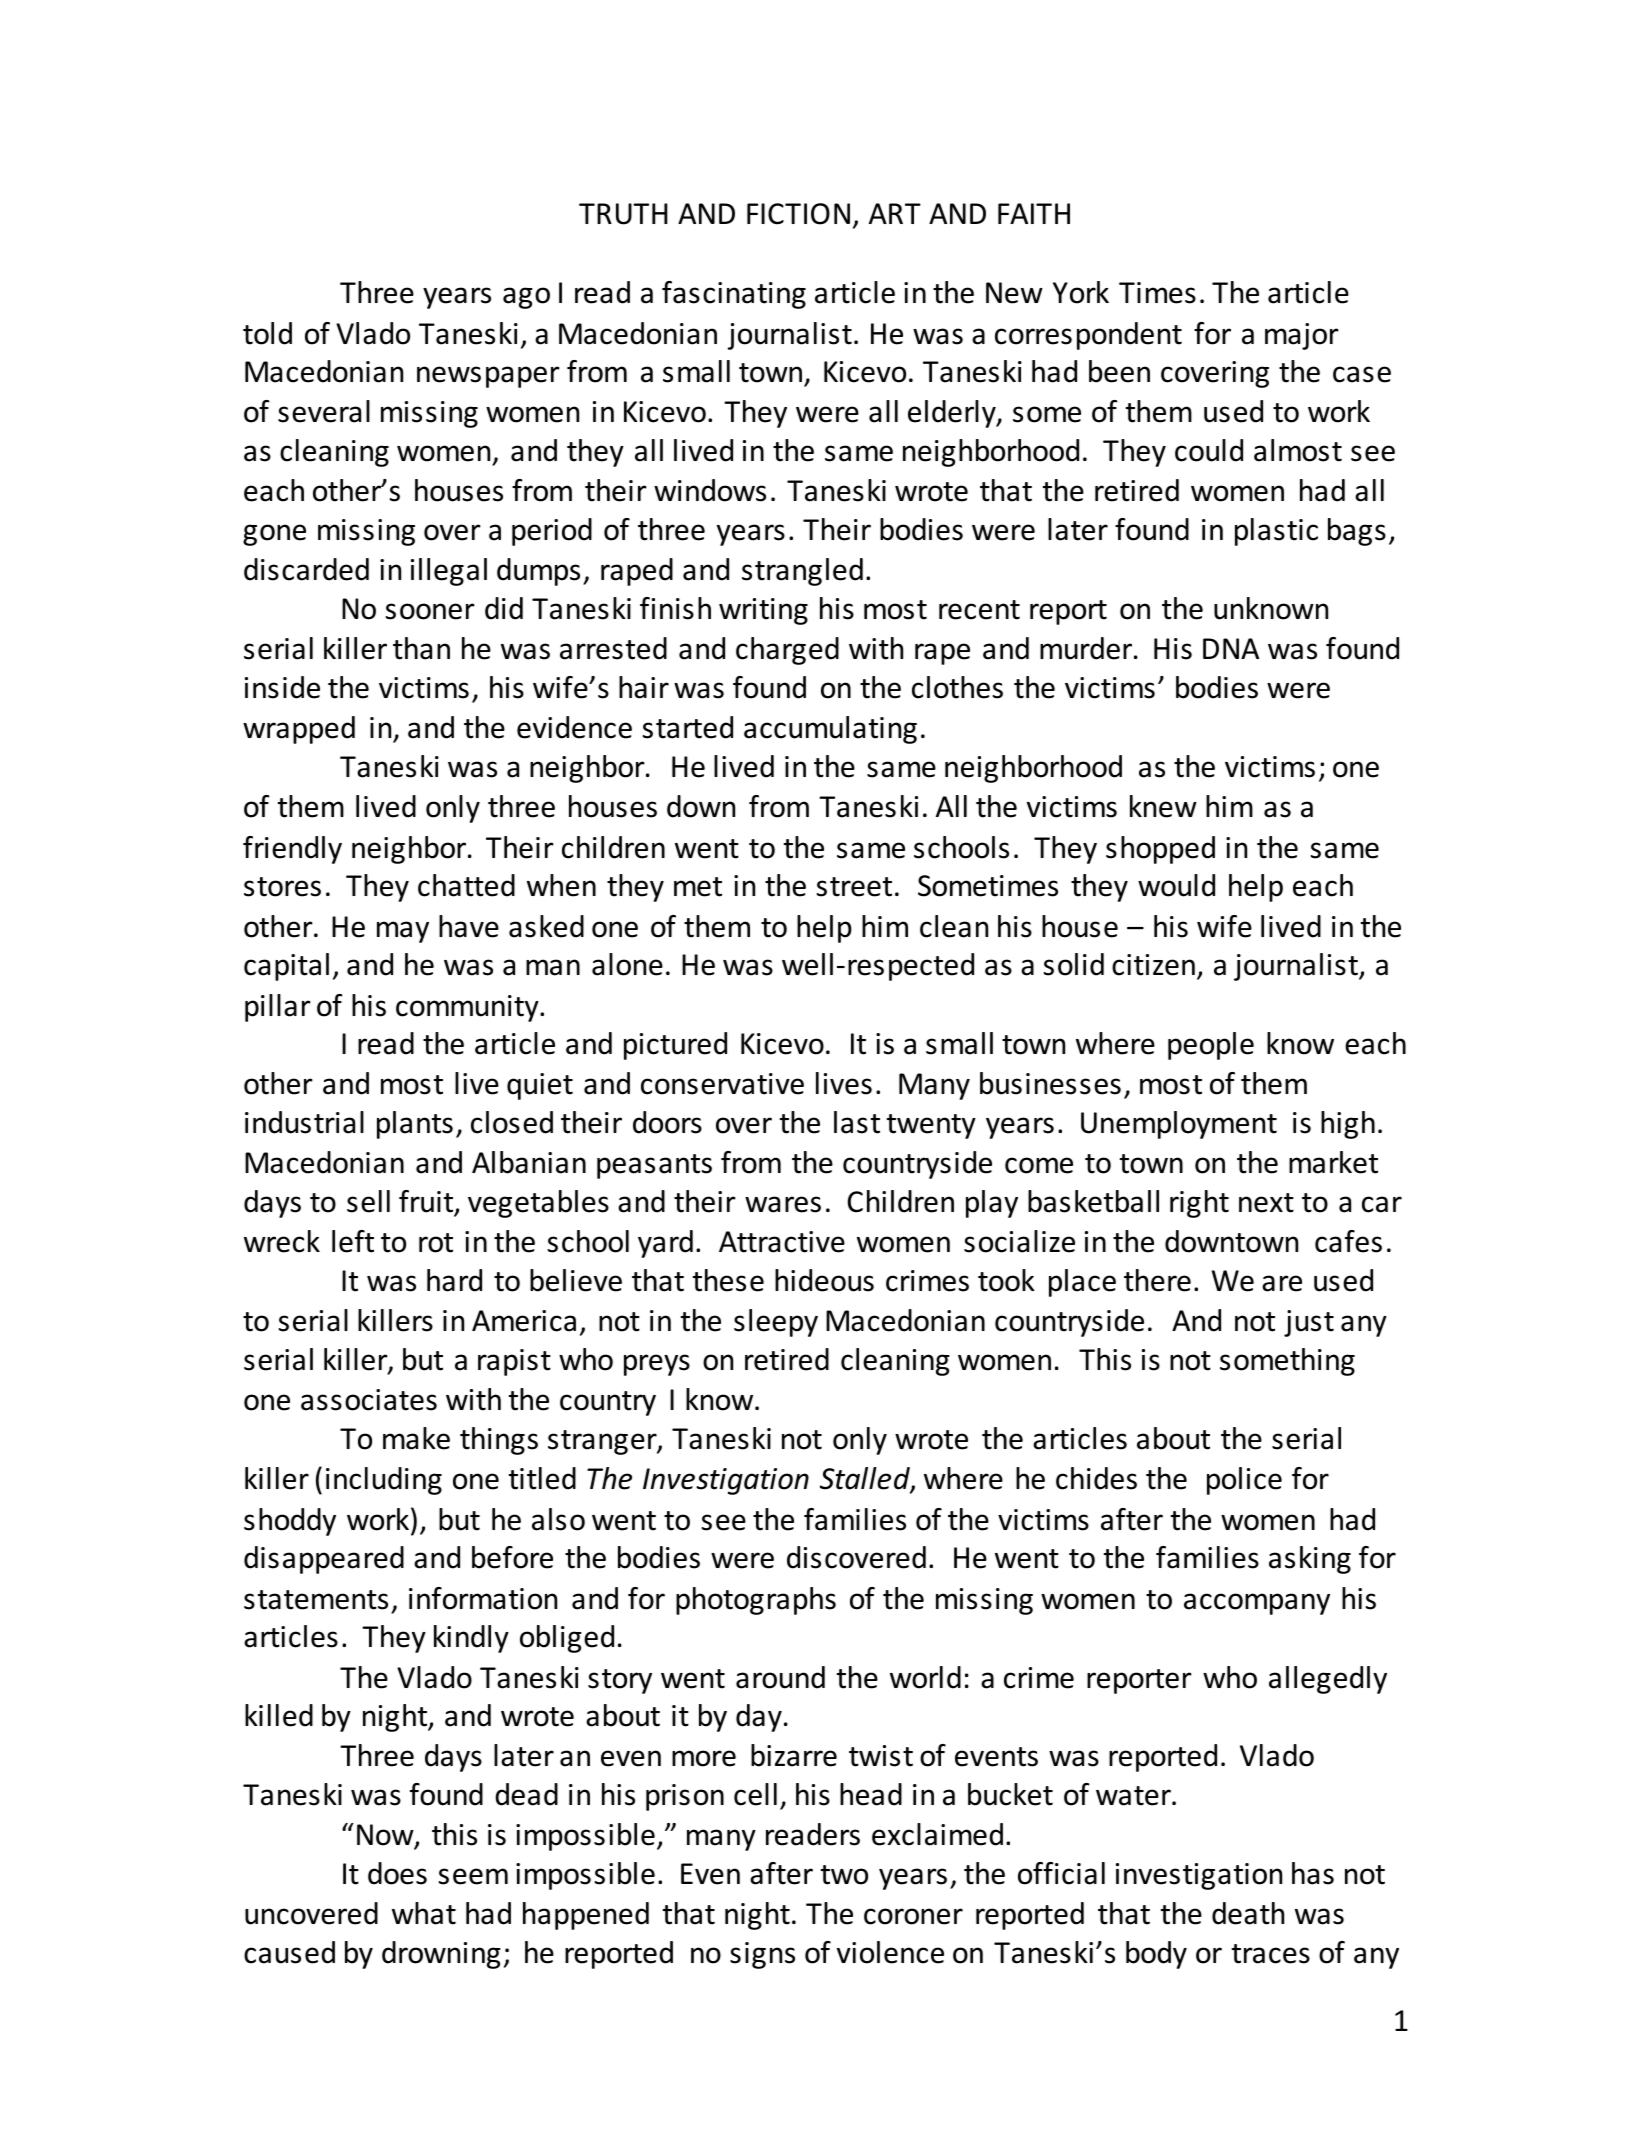 This image has width=1652, height=2137. What do you see at coordinates (722, 1084) in the image?
I see `conservative` at bounding box center [722, 1084].
